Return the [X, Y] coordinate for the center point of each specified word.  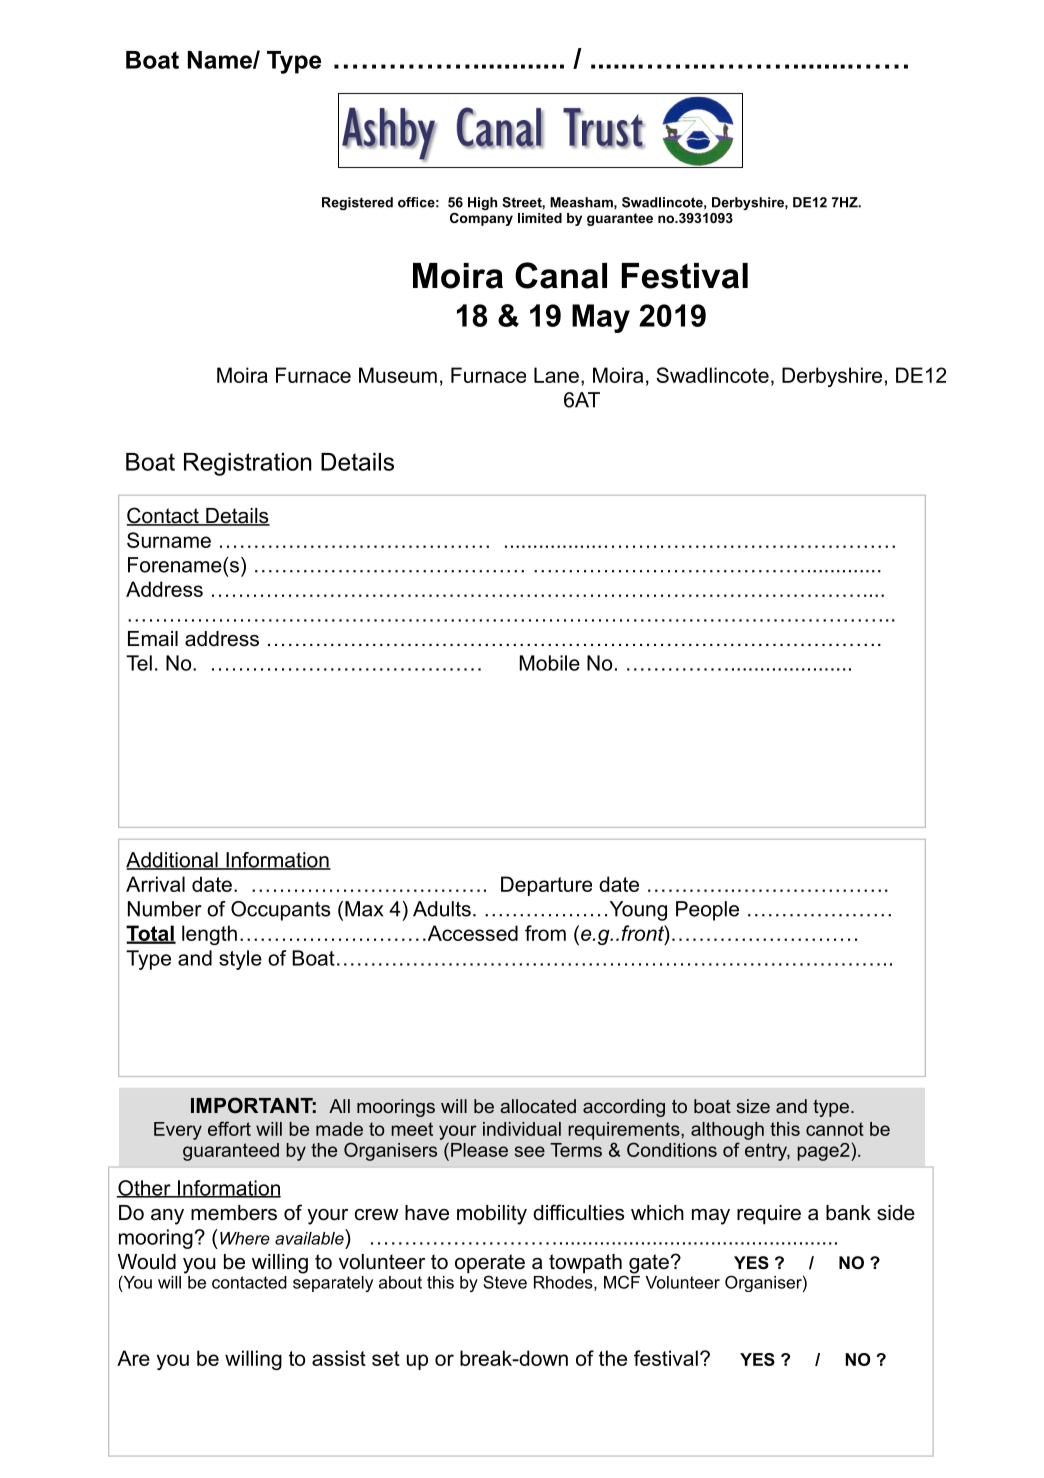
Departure [546, 886]
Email [153, 639]
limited [540, 218]
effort [229, 1128]
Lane [556, 375]
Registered [357, 203]
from [545, 933]
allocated [538, 1106]
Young [638, 911]
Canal [561, 275]
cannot [835, 1129]
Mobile [550, 663]
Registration [248, 464]
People [707, 911]
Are [133, 1358]
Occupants [280, 911]
